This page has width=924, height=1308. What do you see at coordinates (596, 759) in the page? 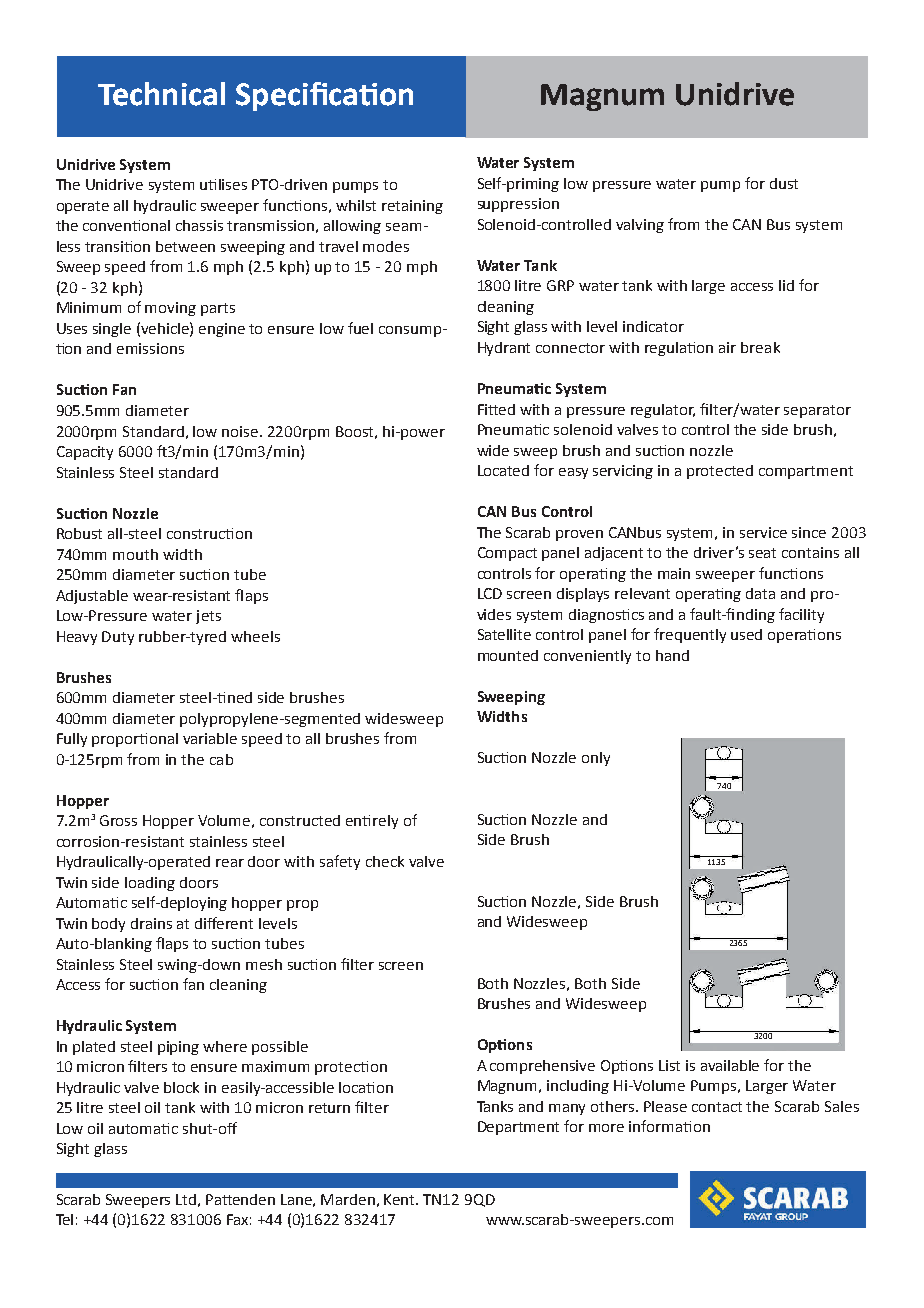
I see `only` at bounding box center [596, 759].
